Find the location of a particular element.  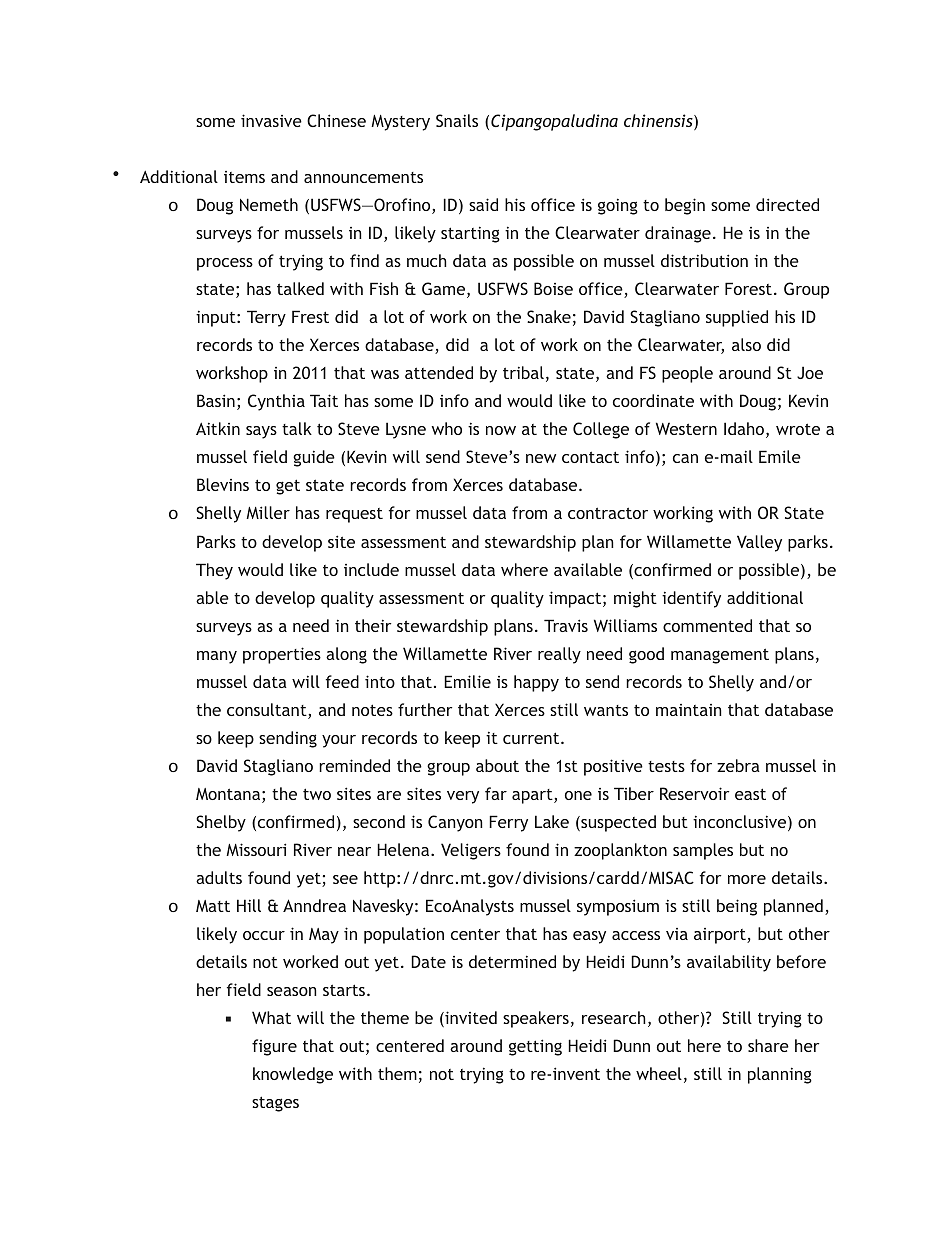

commented is located at coordinates (707, 625).
